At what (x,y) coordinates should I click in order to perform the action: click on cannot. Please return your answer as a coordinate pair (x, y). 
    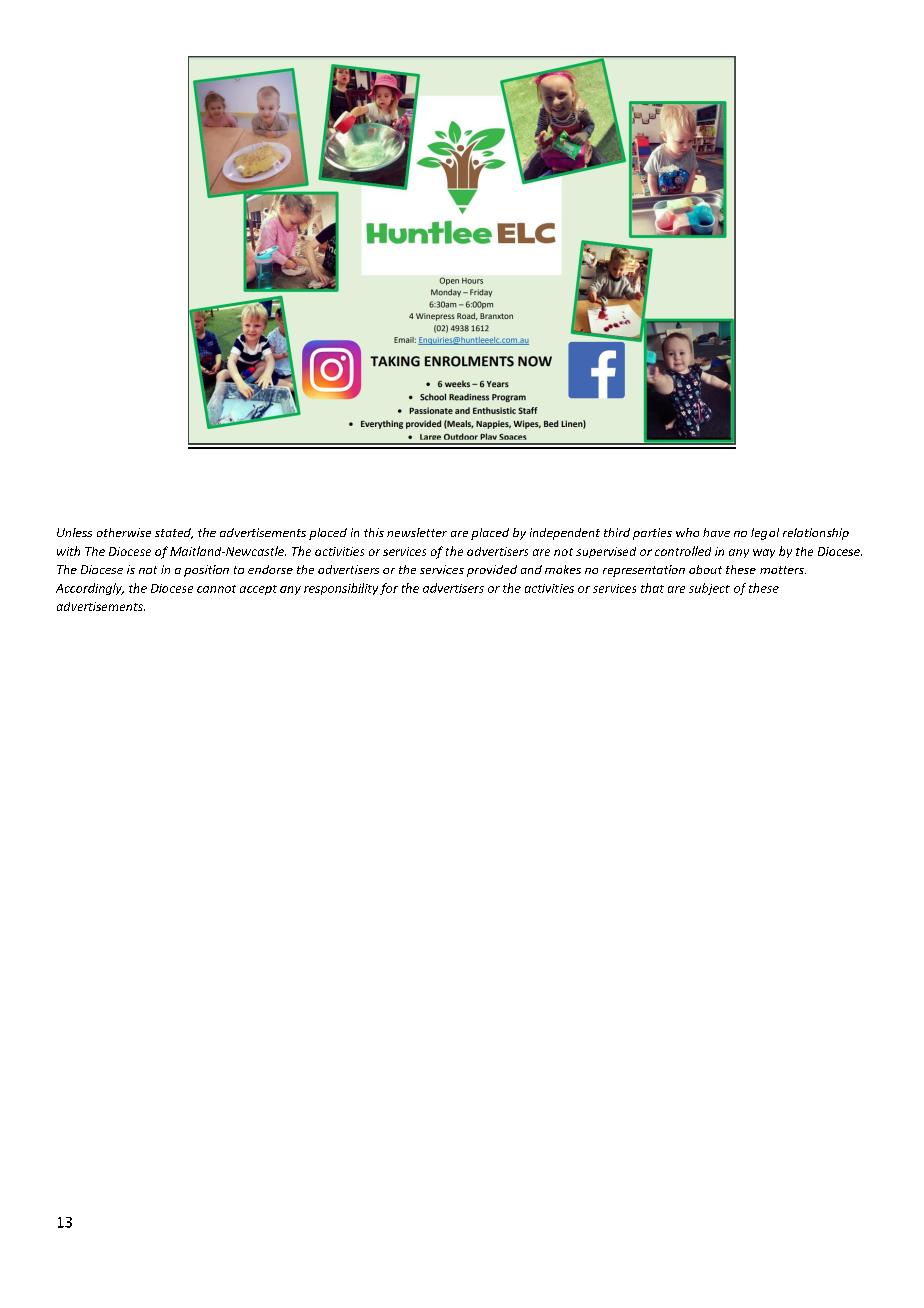
    Looking at the image, I should click on (216, 589).
